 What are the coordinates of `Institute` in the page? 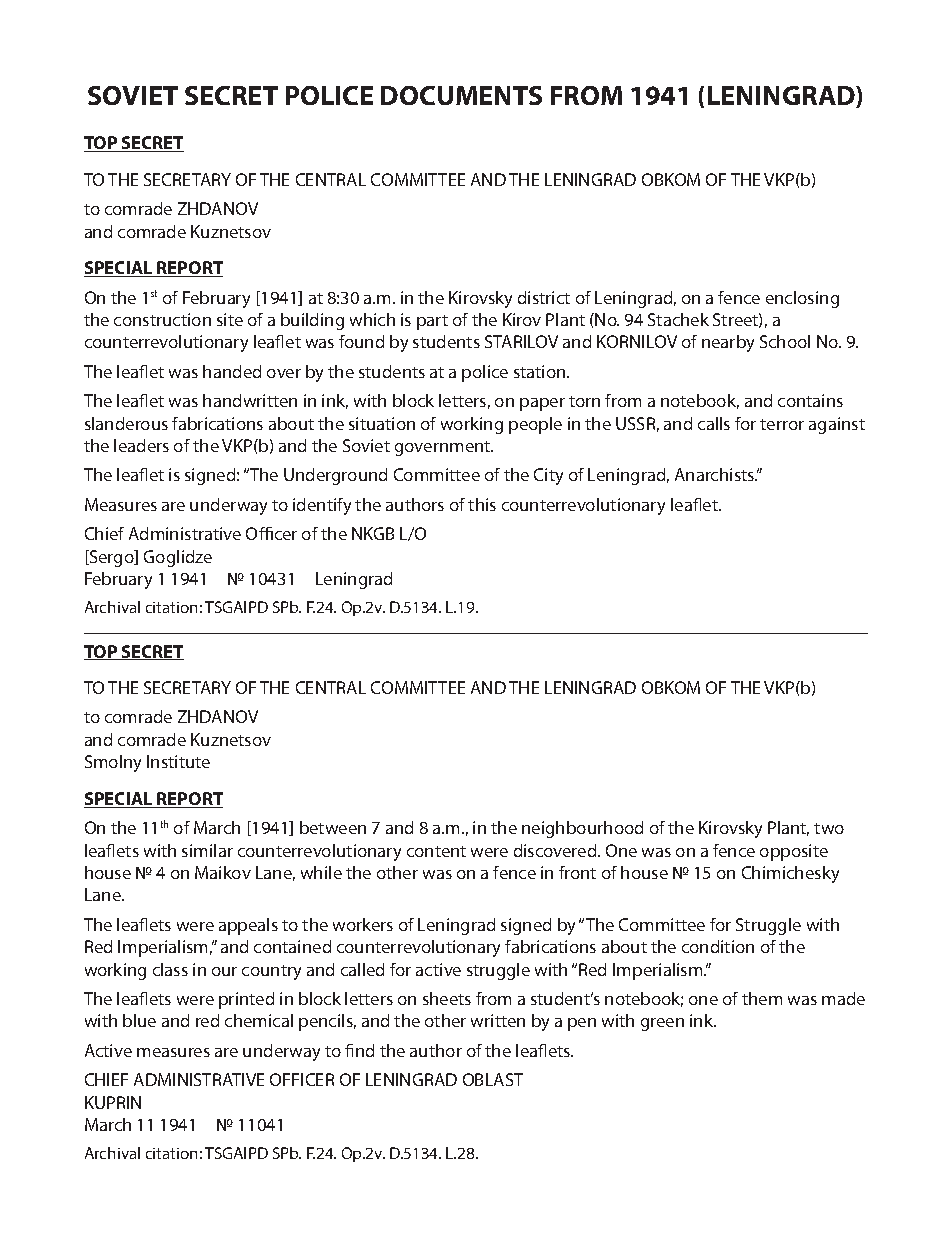 It's located at (178, 761).
